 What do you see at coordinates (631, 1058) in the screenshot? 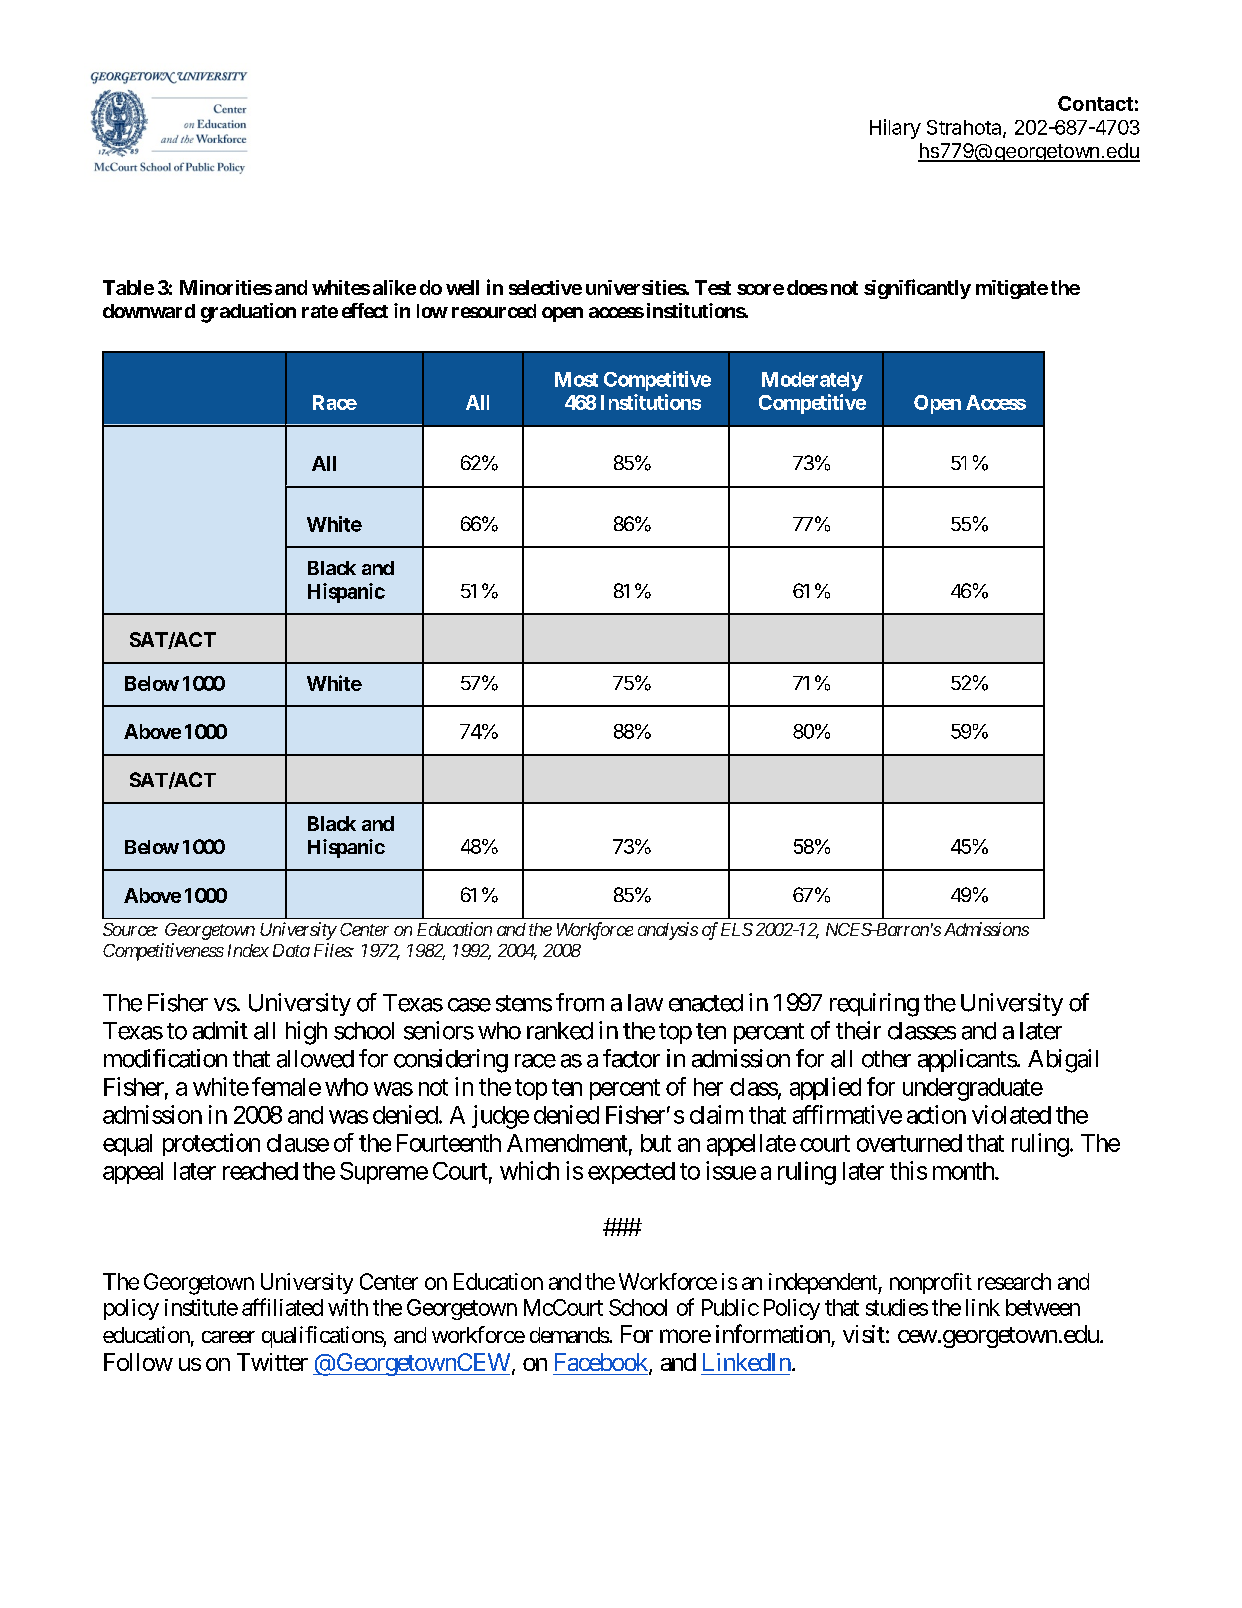
I see `factor` at bounding box center [631, 1058].
